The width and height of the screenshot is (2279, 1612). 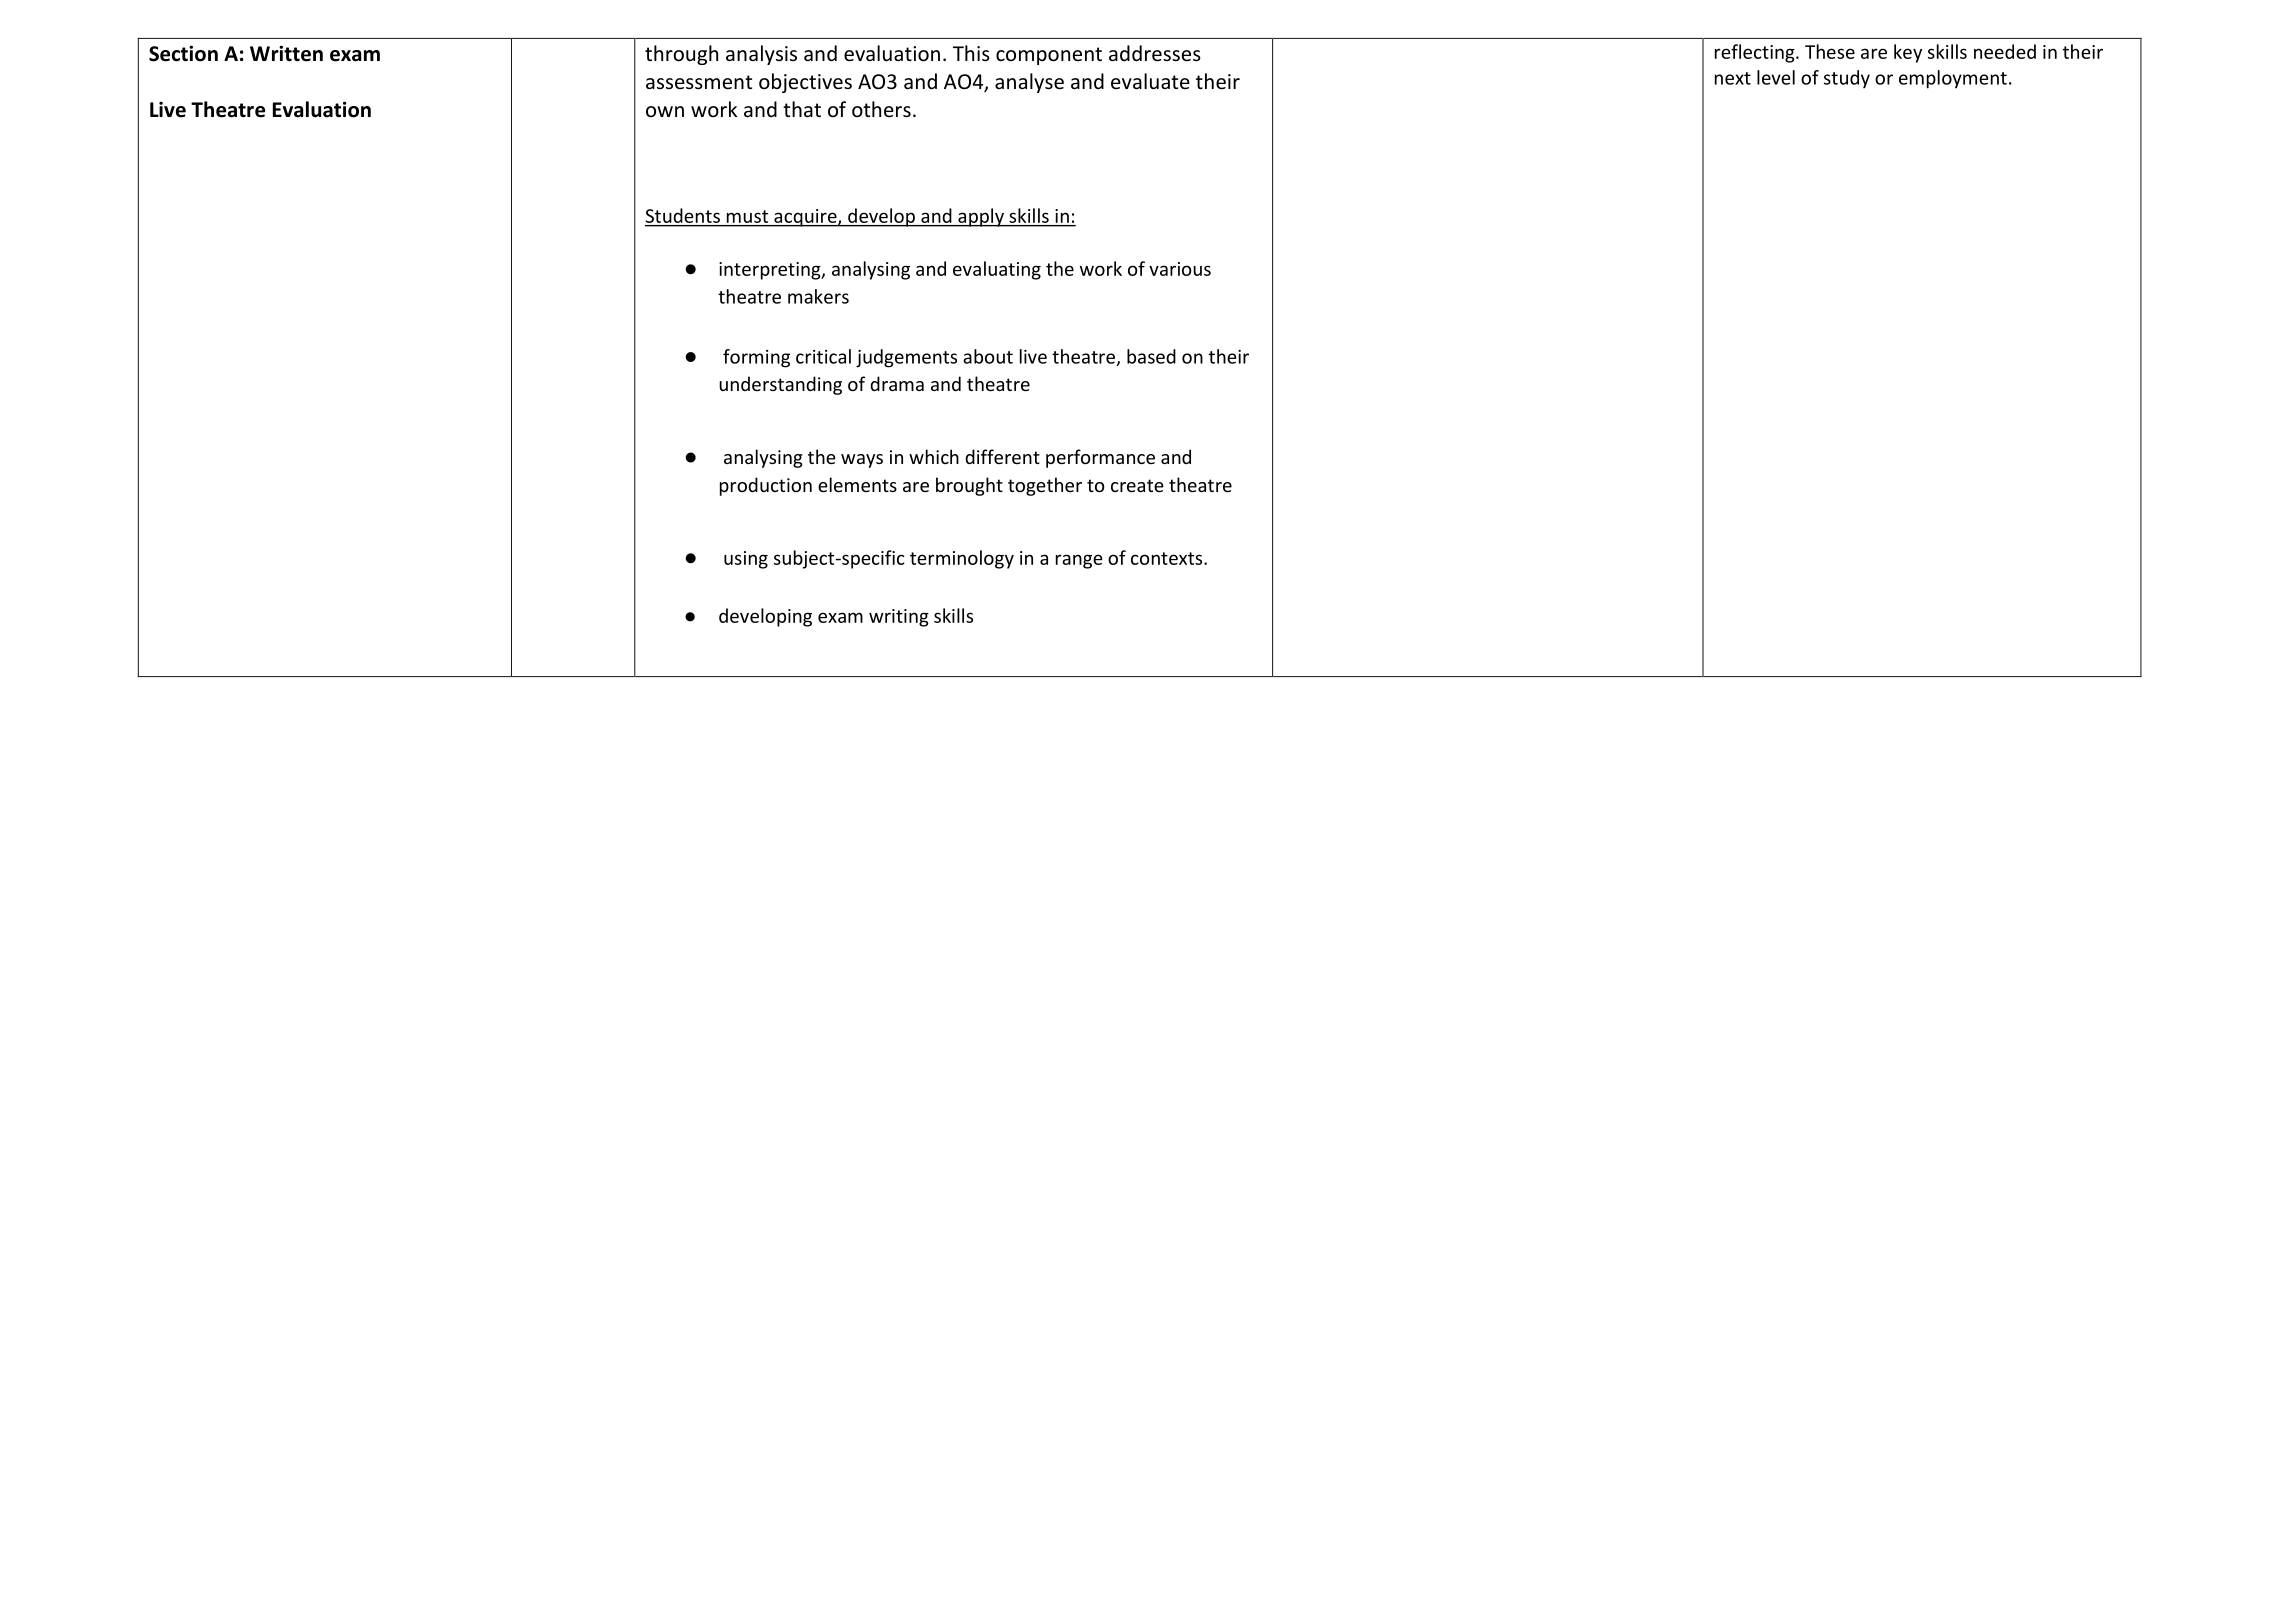 I want to click on component, so click(x=1049, y=56).
